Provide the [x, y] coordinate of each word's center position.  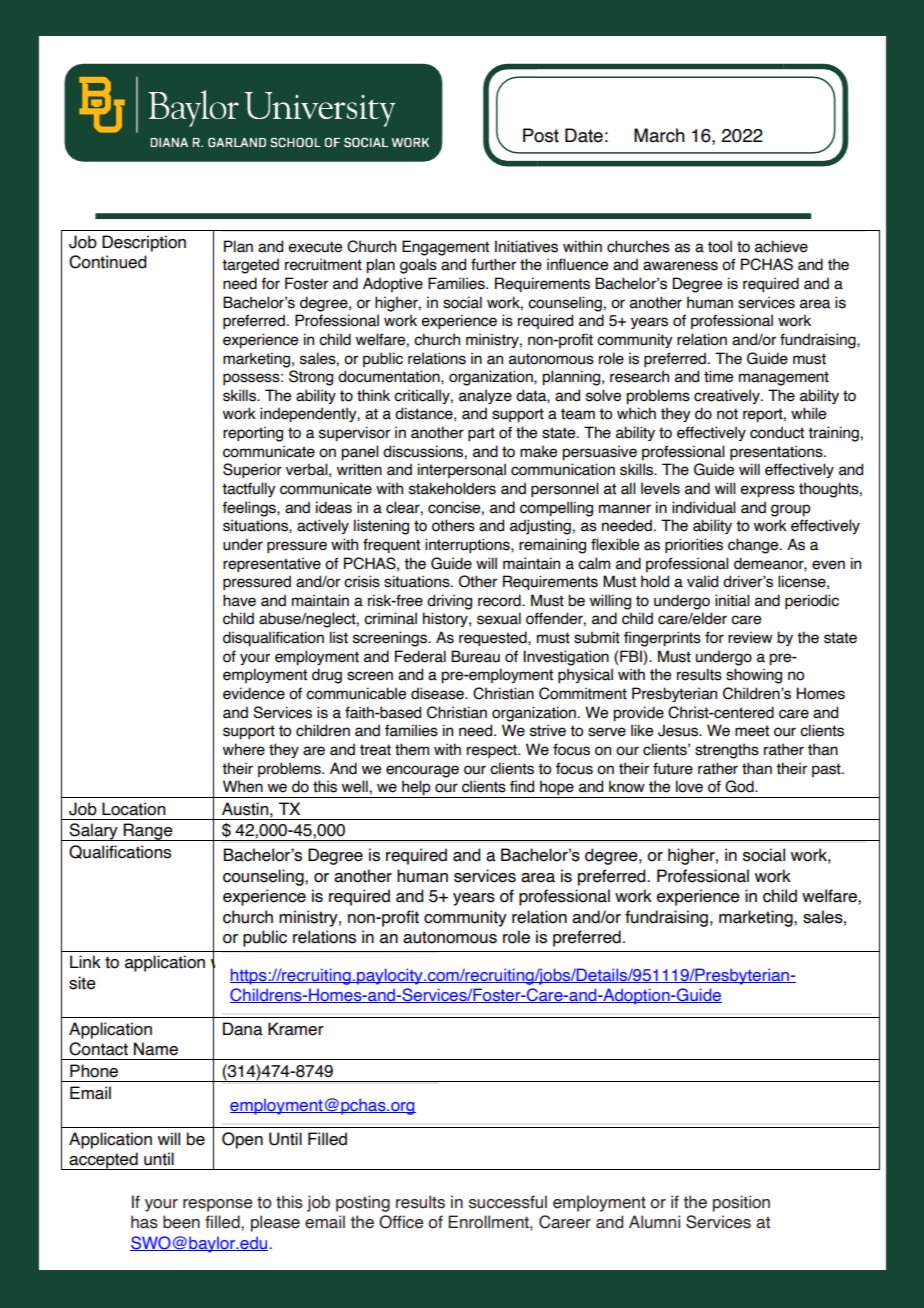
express [767, 491]
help [416, 789]
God [740, 786]
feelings [250, 509]
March [659, 135]
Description [144, 243]
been [181, 1222]
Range [148, 832]
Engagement [445, 248]
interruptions [468, 545]
